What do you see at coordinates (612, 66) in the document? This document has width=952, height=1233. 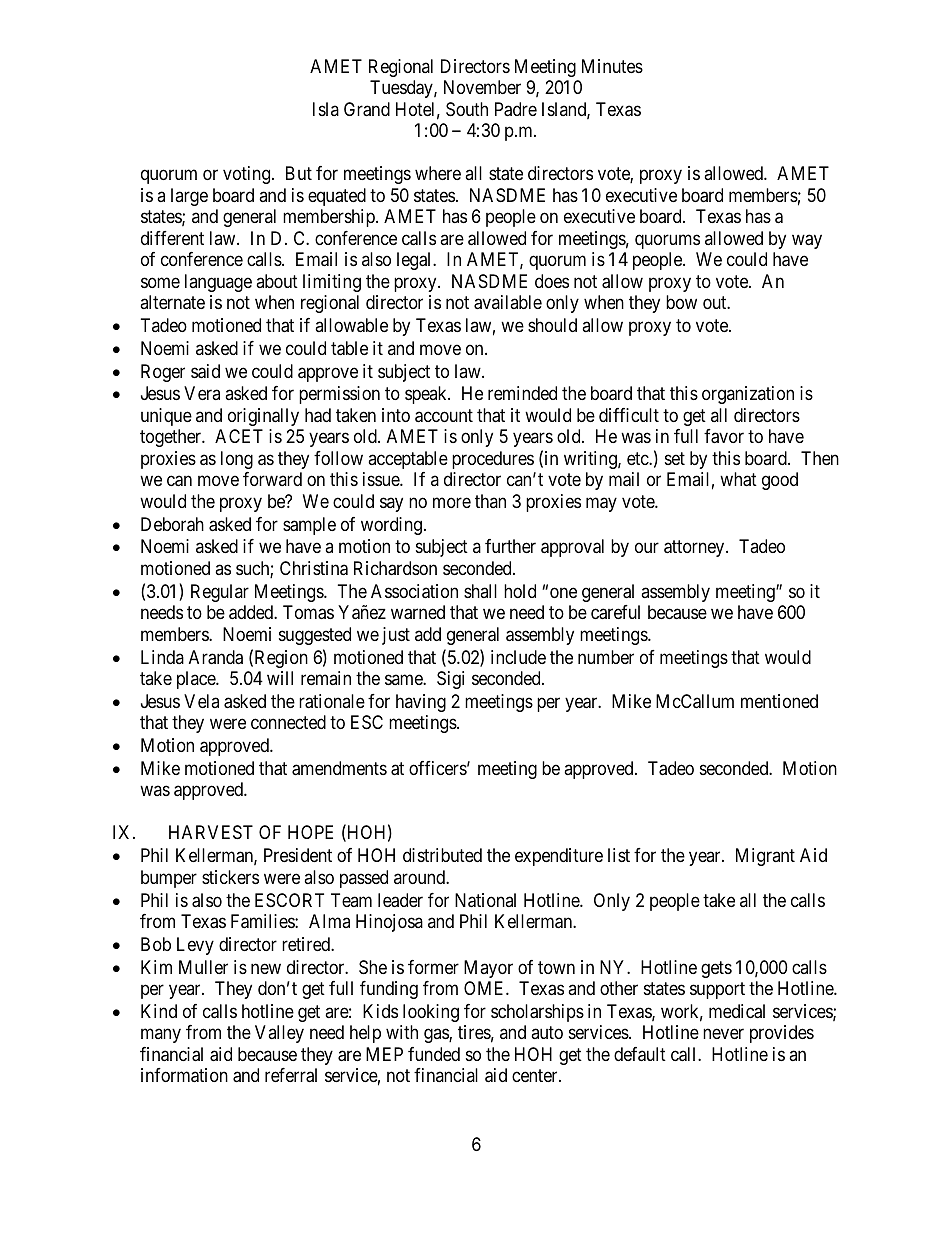 I see `Minutes` at bounding box center [612, 66].
